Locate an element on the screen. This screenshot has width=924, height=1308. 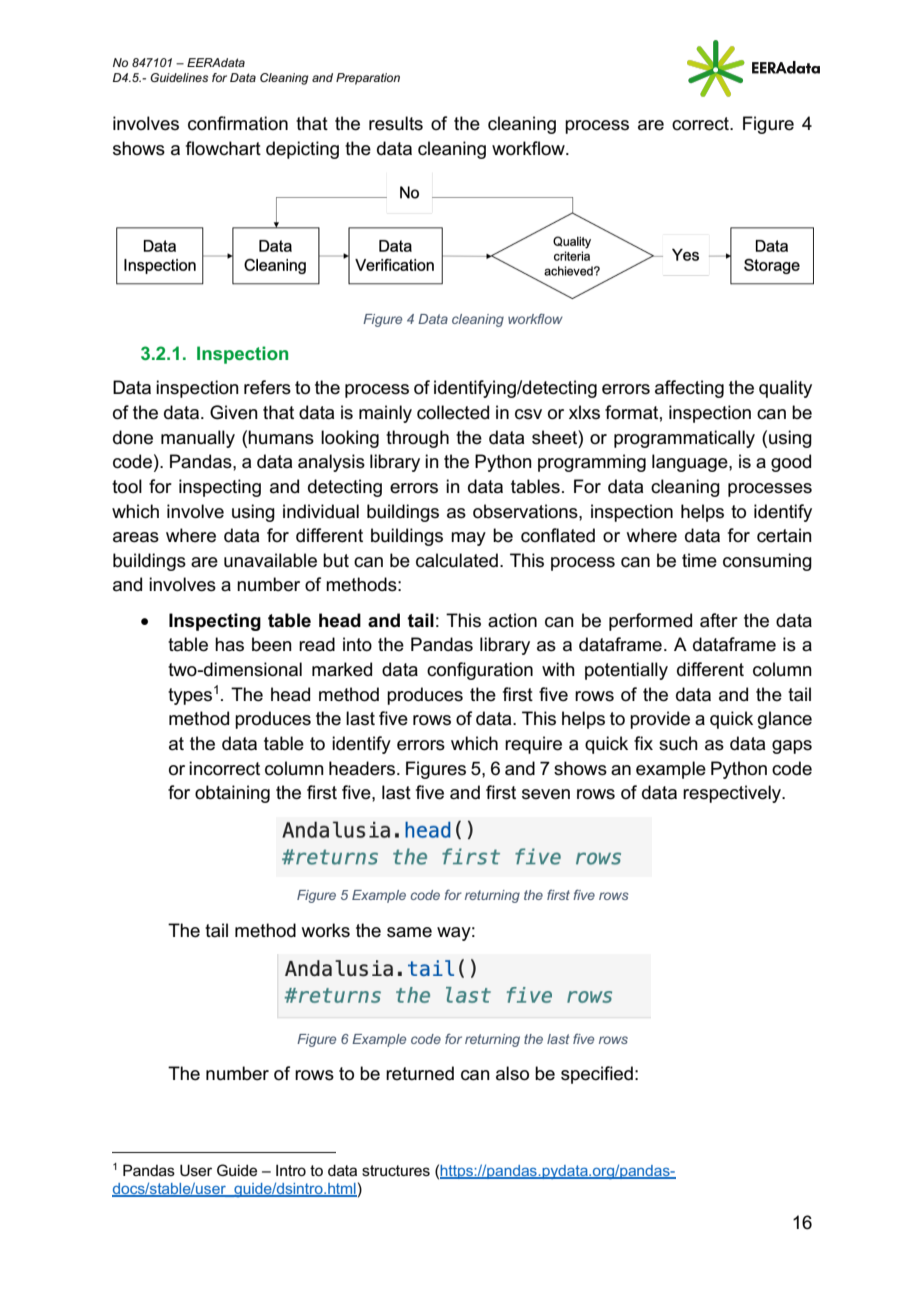
has is located at coordinates (229, 644).
